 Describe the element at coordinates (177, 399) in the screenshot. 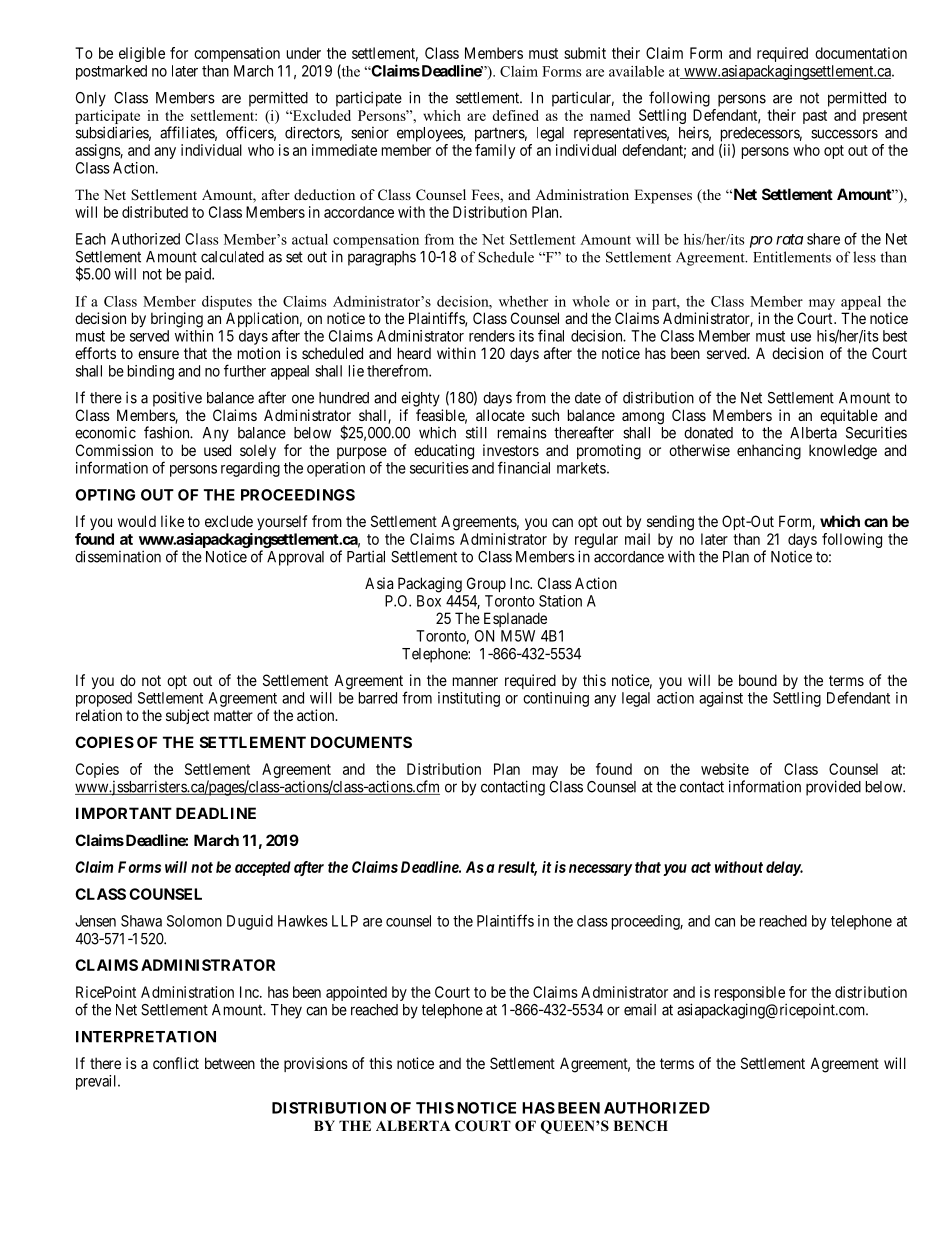

I see `positive` at that location.
